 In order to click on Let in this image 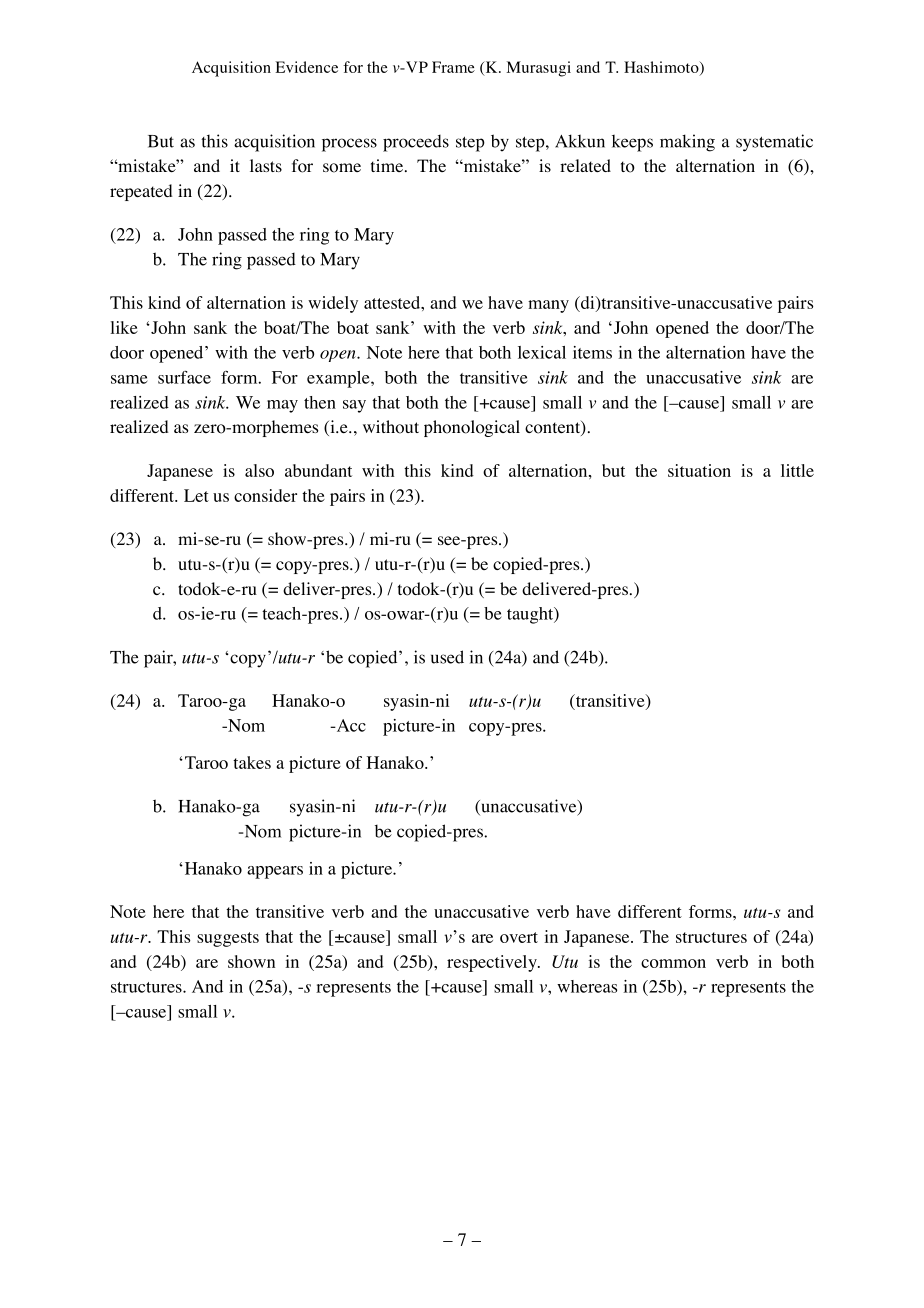, I will do `click(196, 495)`.
